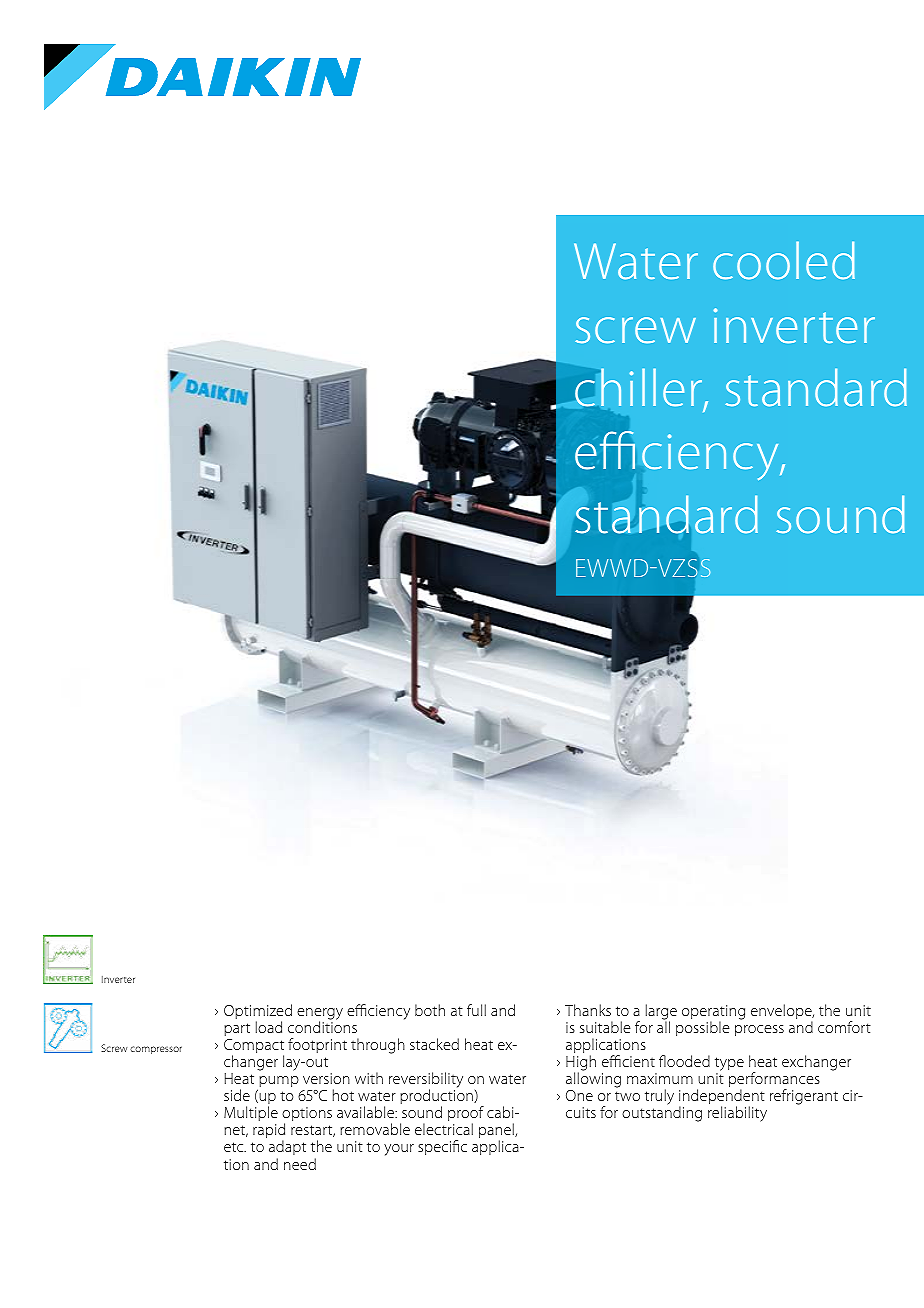 The image size is (924, 1308). I want to click on large, so click(661, 1013).
